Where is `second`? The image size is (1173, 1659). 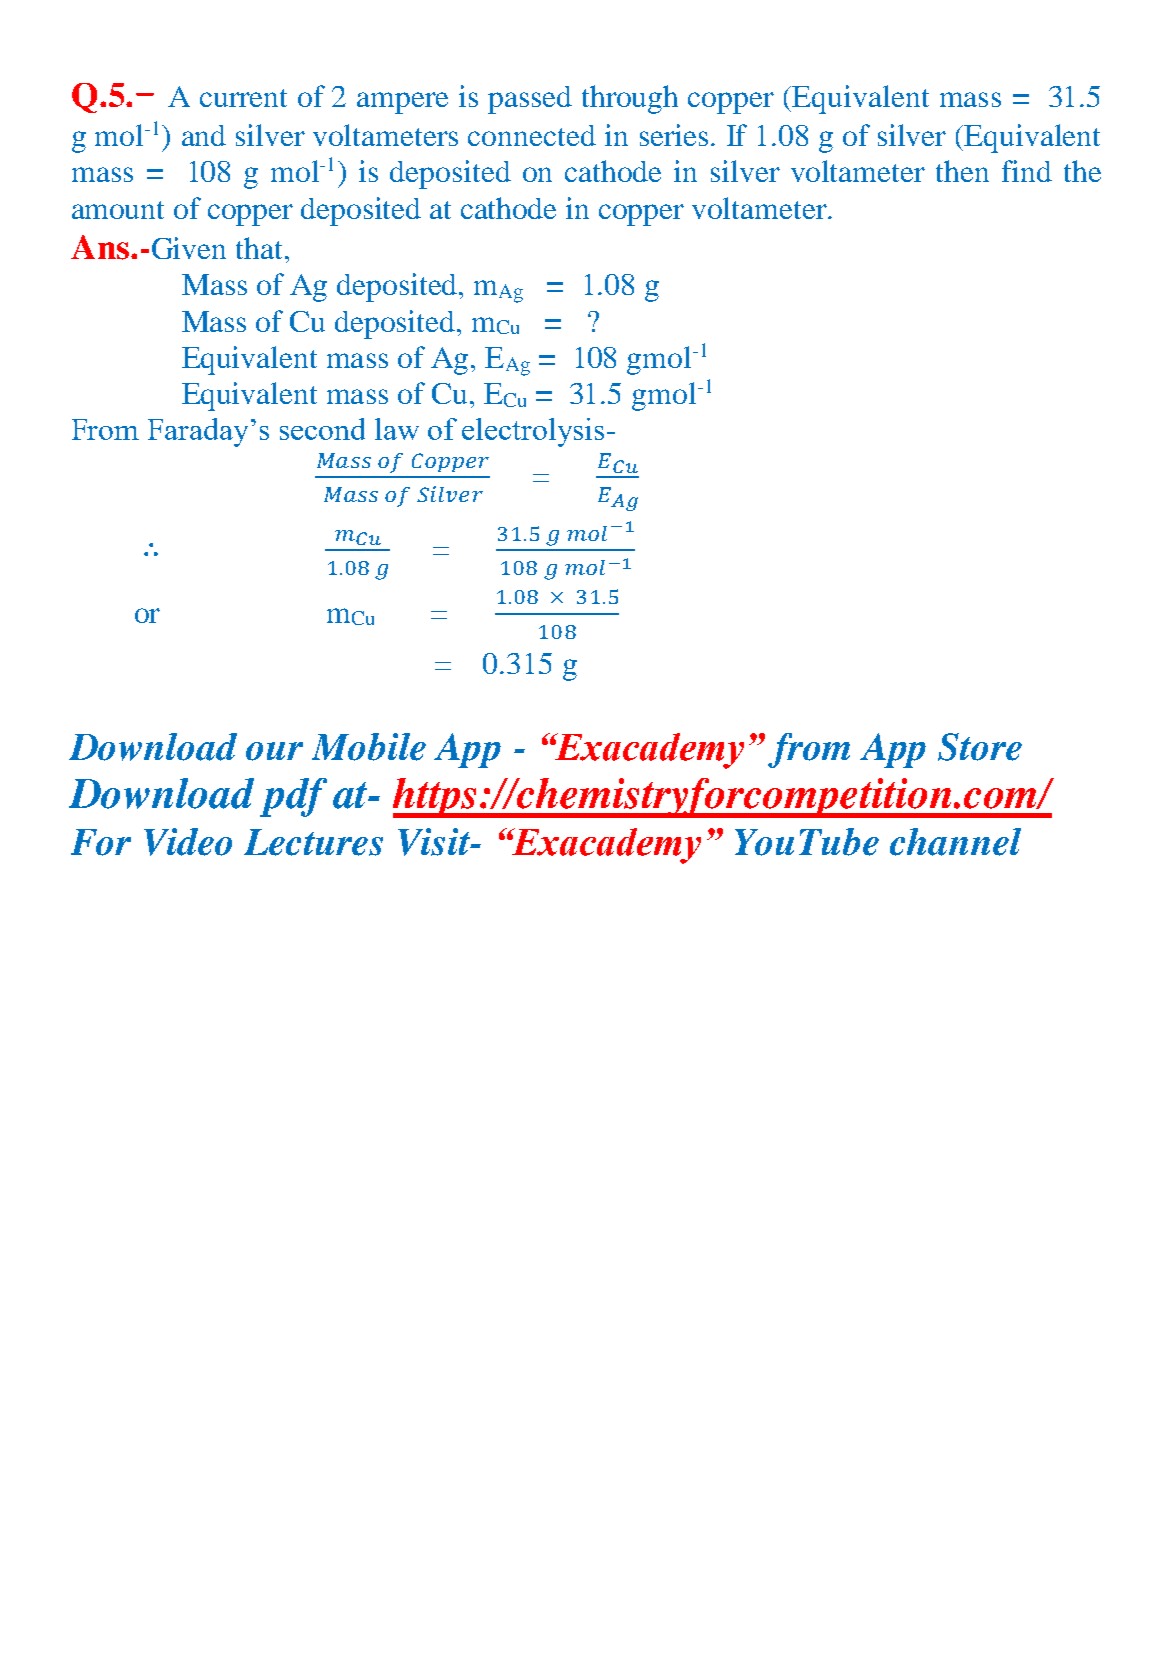
second is located at coordinates (322, 429).
